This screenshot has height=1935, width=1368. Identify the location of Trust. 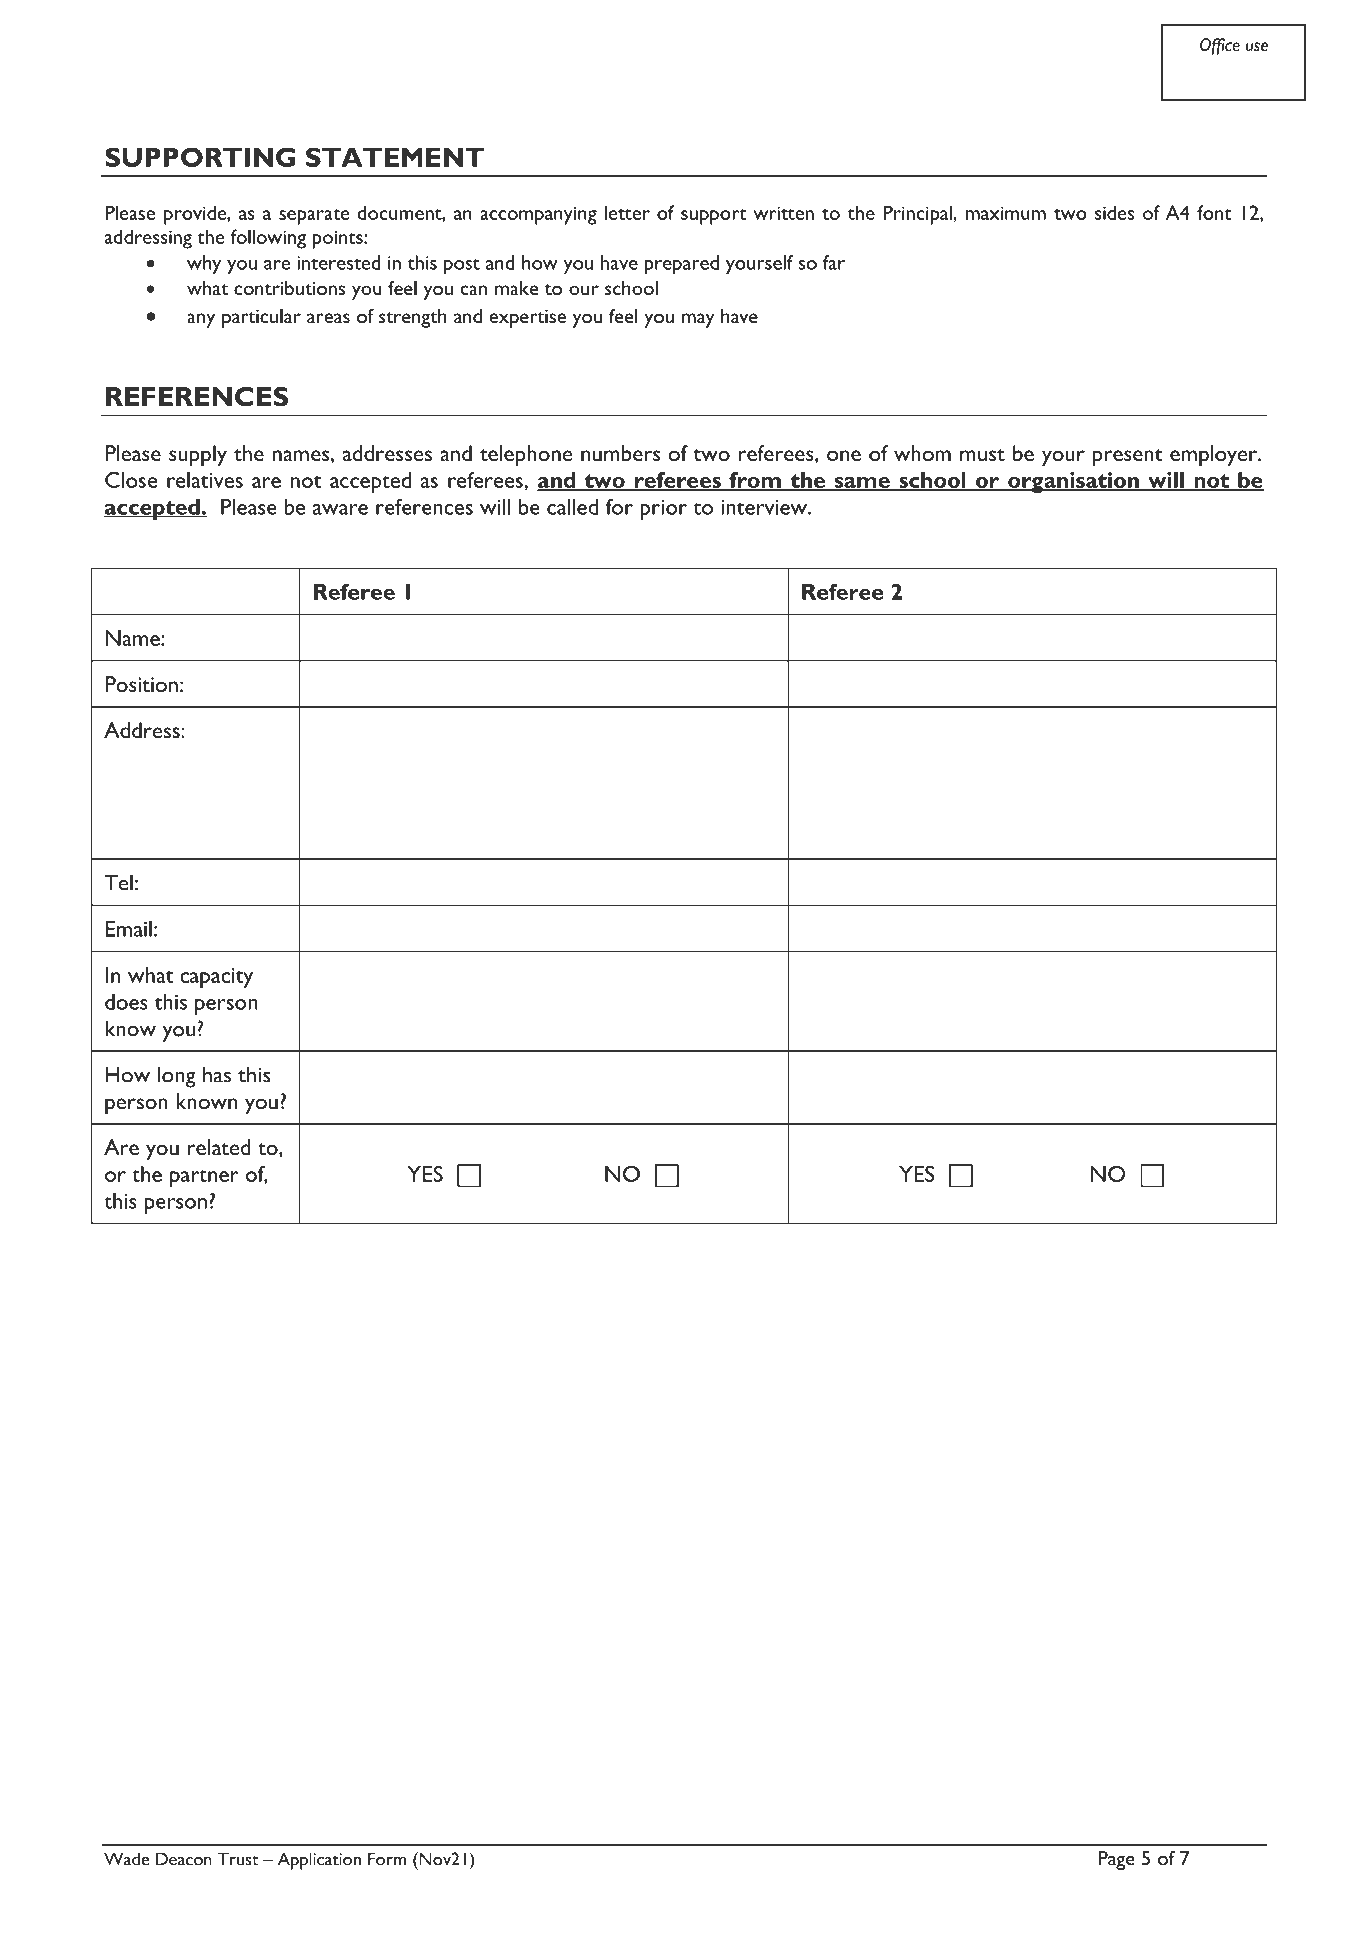
(238, 1859).
